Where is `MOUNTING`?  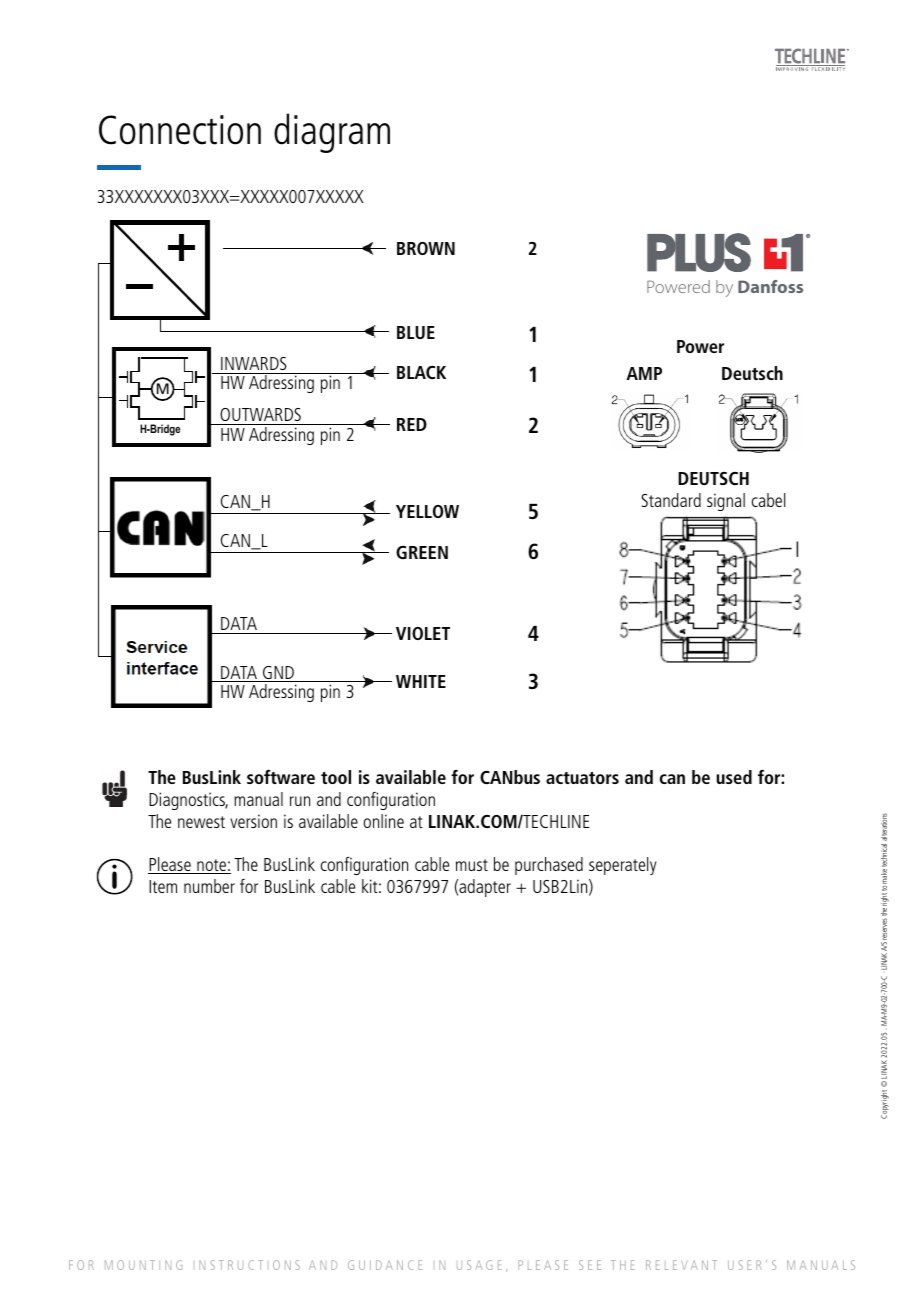 MOUNTING is located at coordinates (143, 1265).
